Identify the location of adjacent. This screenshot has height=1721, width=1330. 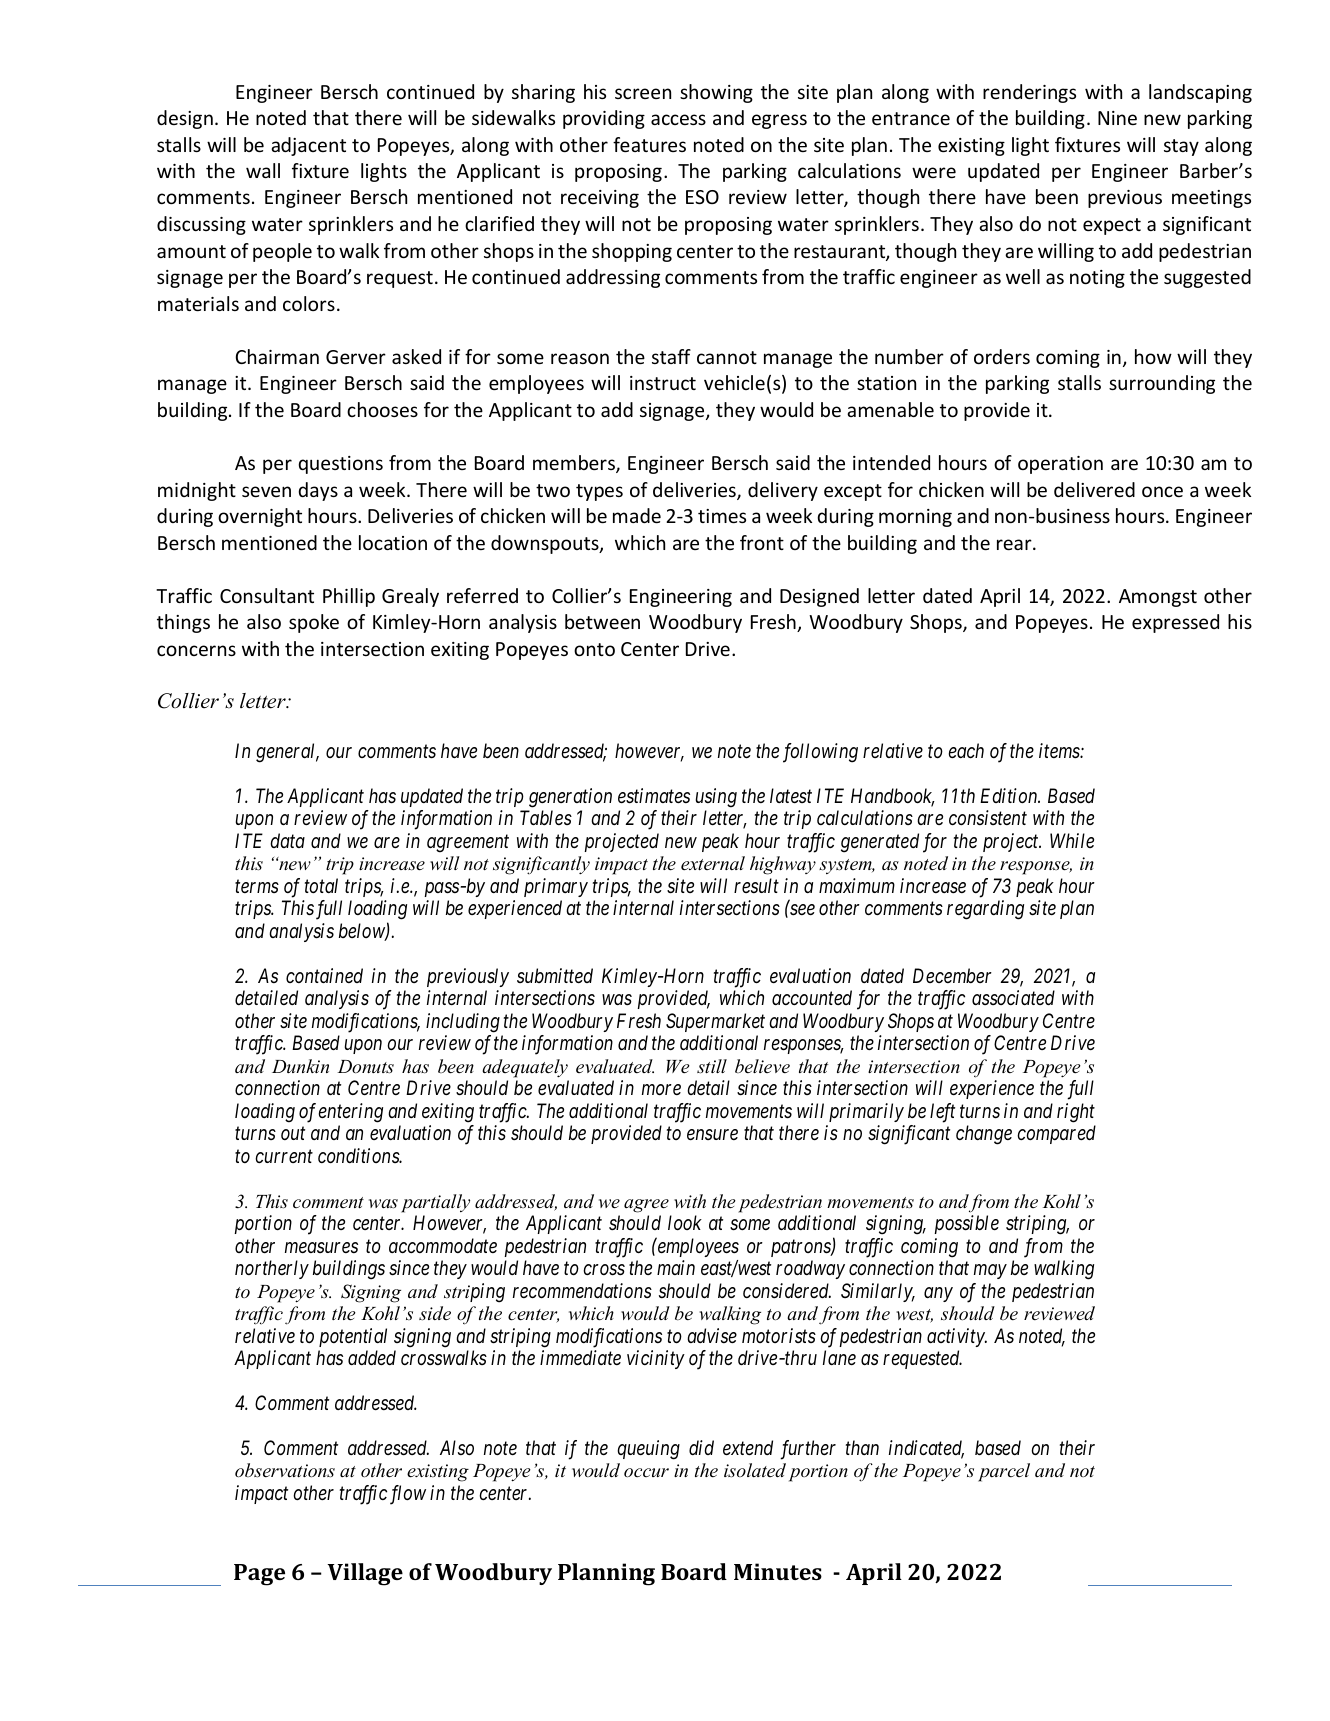
(308, 146).
